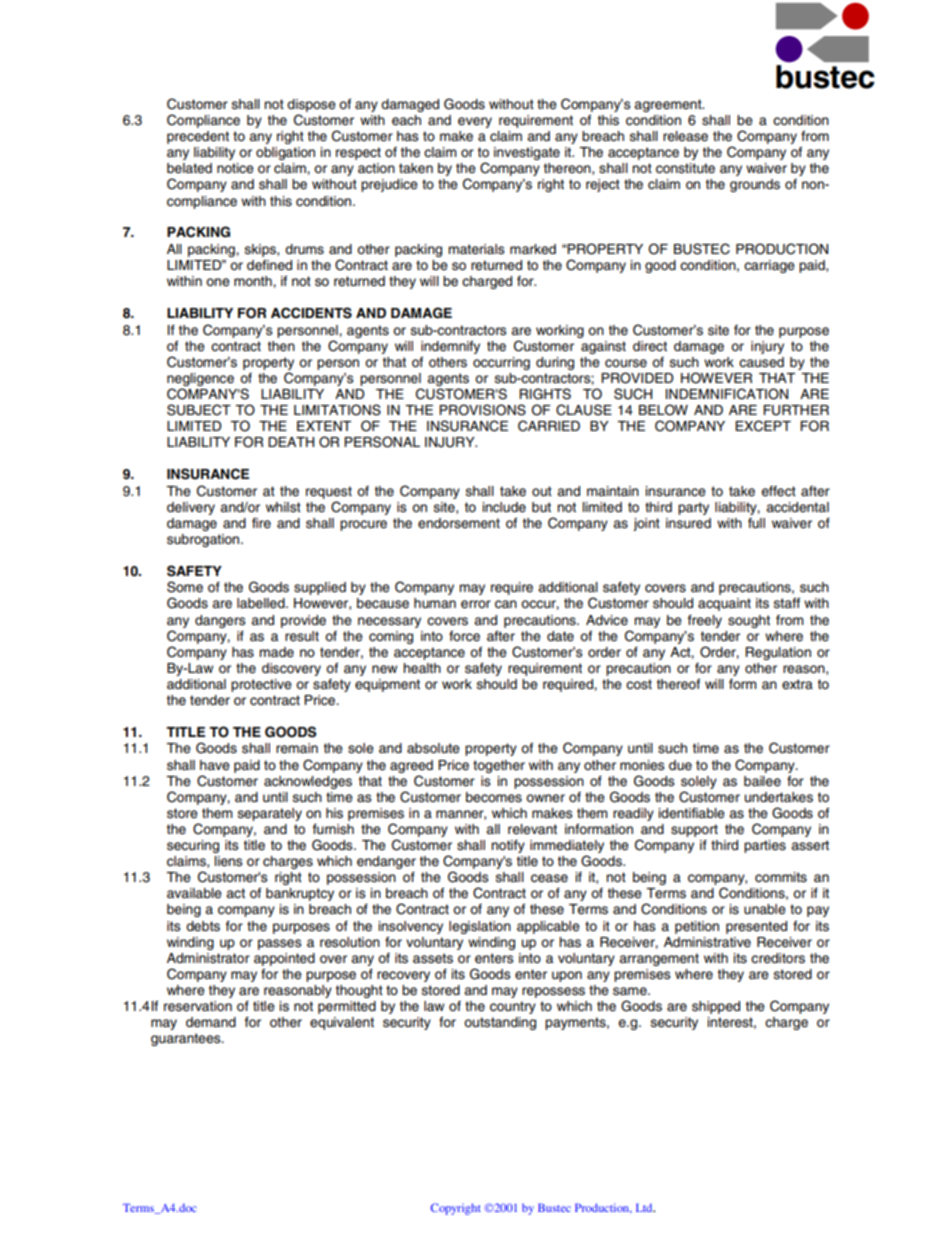  What do you see at coordinates (475, 122) in the screenshot?
I see `every` at bounding box center [475, 122].
